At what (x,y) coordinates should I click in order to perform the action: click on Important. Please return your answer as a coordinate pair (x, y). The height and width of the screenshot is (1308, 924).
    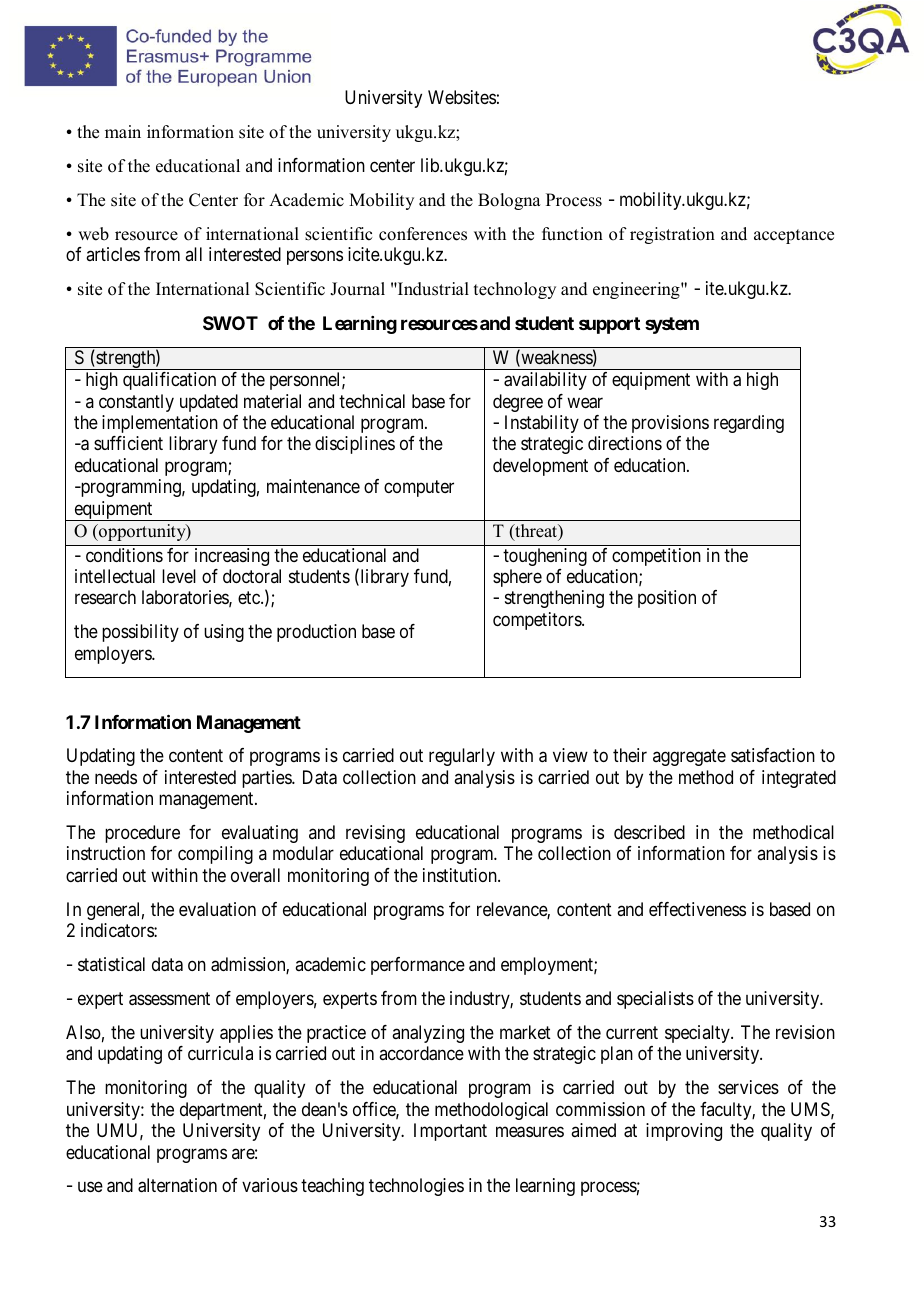
    Looking at the image, I should click on (450, 1132).
